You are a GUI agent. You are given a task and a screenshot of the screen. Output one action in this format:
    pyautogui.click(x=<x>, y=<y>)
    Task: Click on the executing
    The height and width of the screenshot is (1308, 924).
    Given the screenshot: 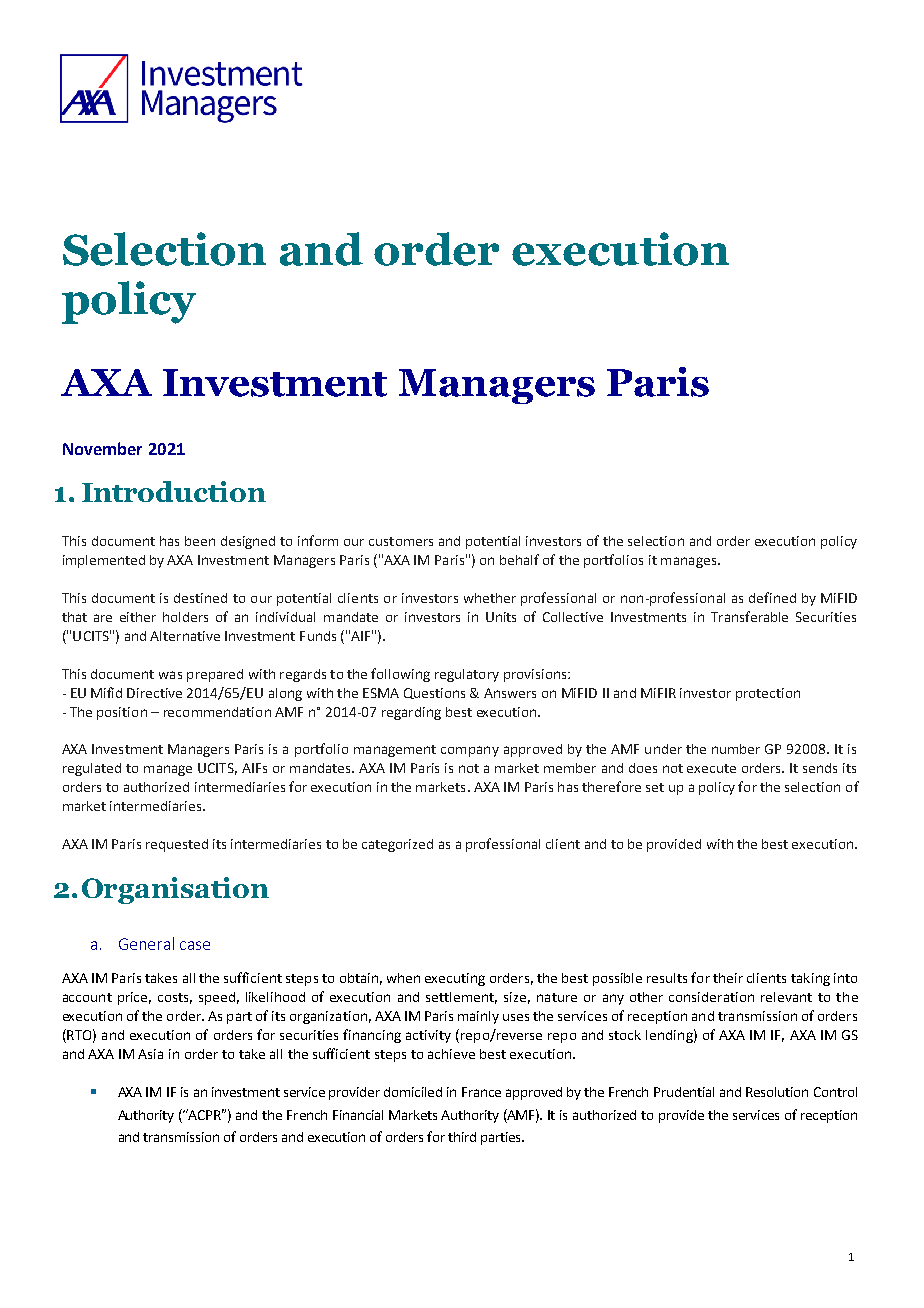 What is the action you would take?
    pyautogui.click(x=455, y=979)
